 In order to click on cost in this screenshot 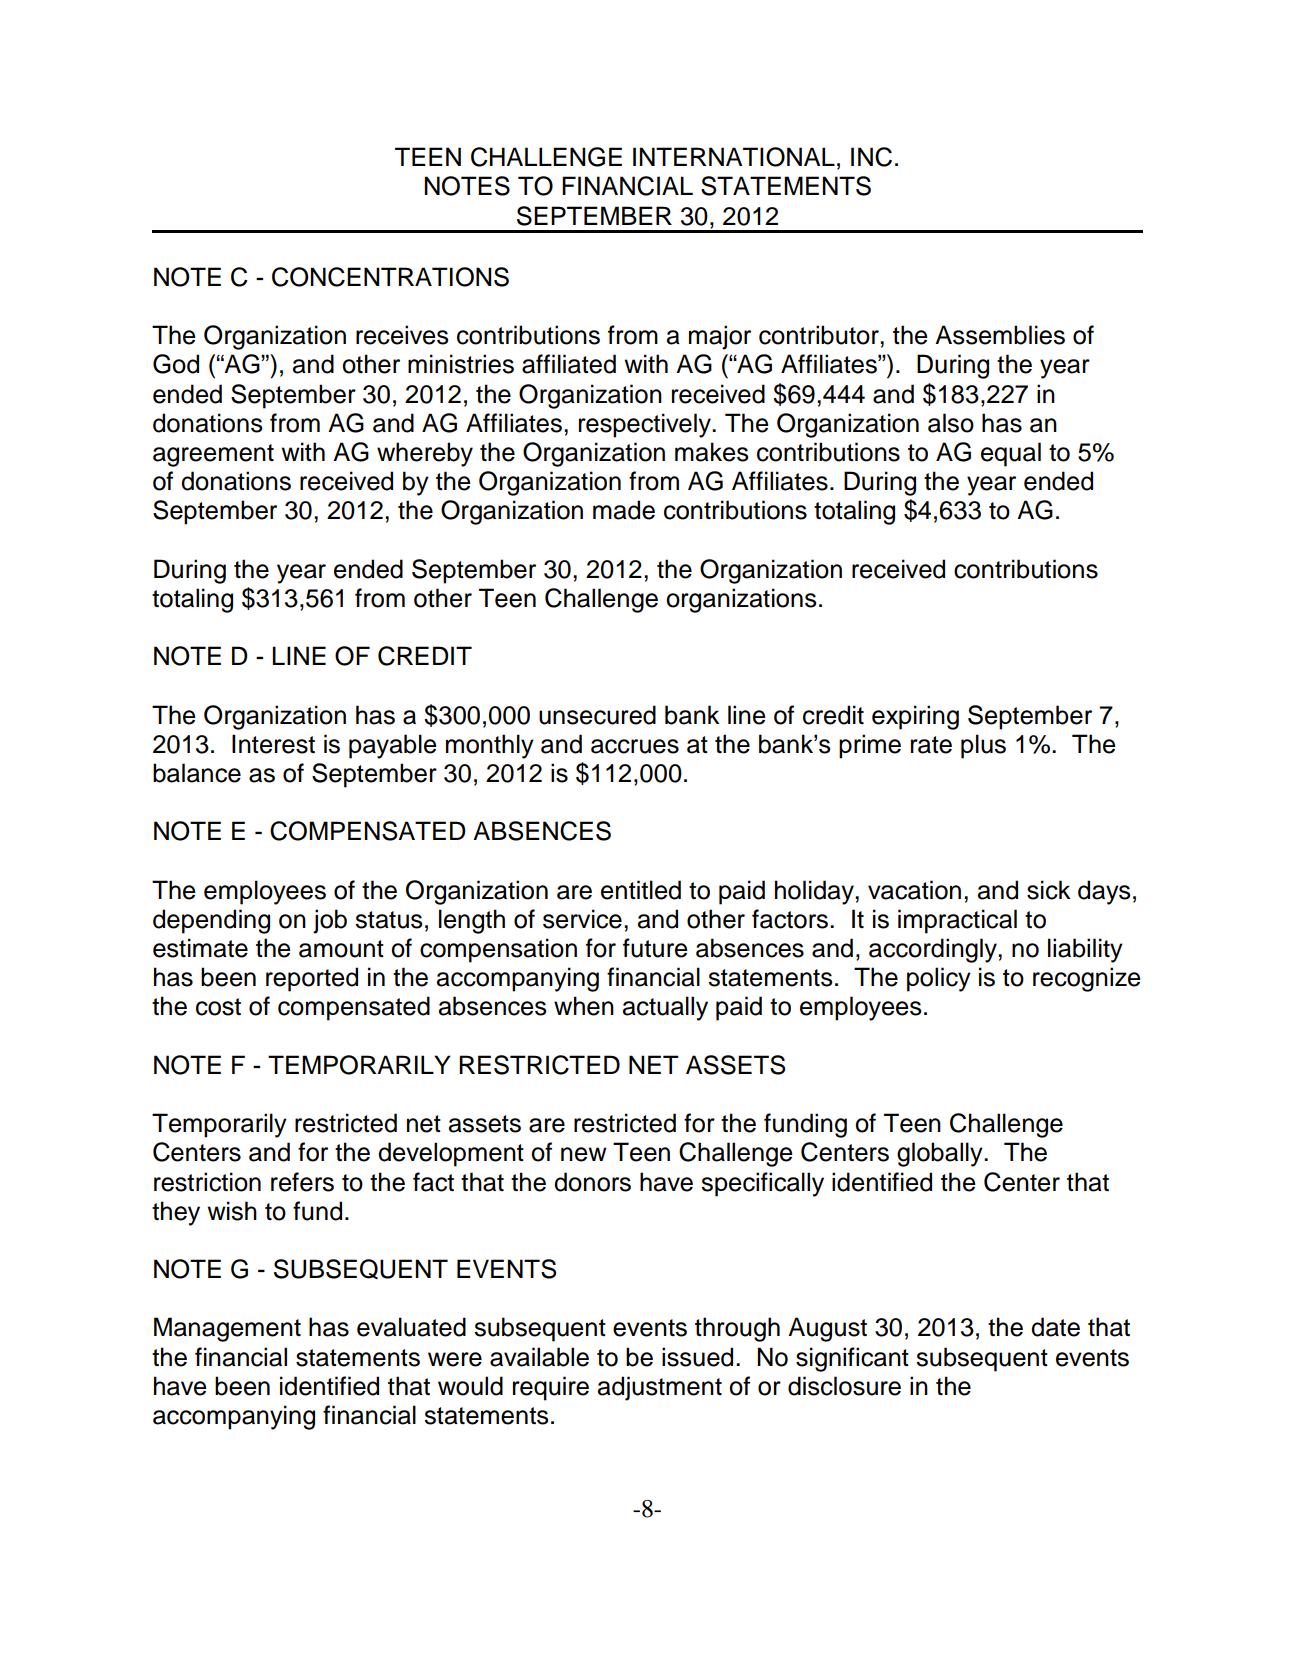, I will do `click(218, 1007)`.
